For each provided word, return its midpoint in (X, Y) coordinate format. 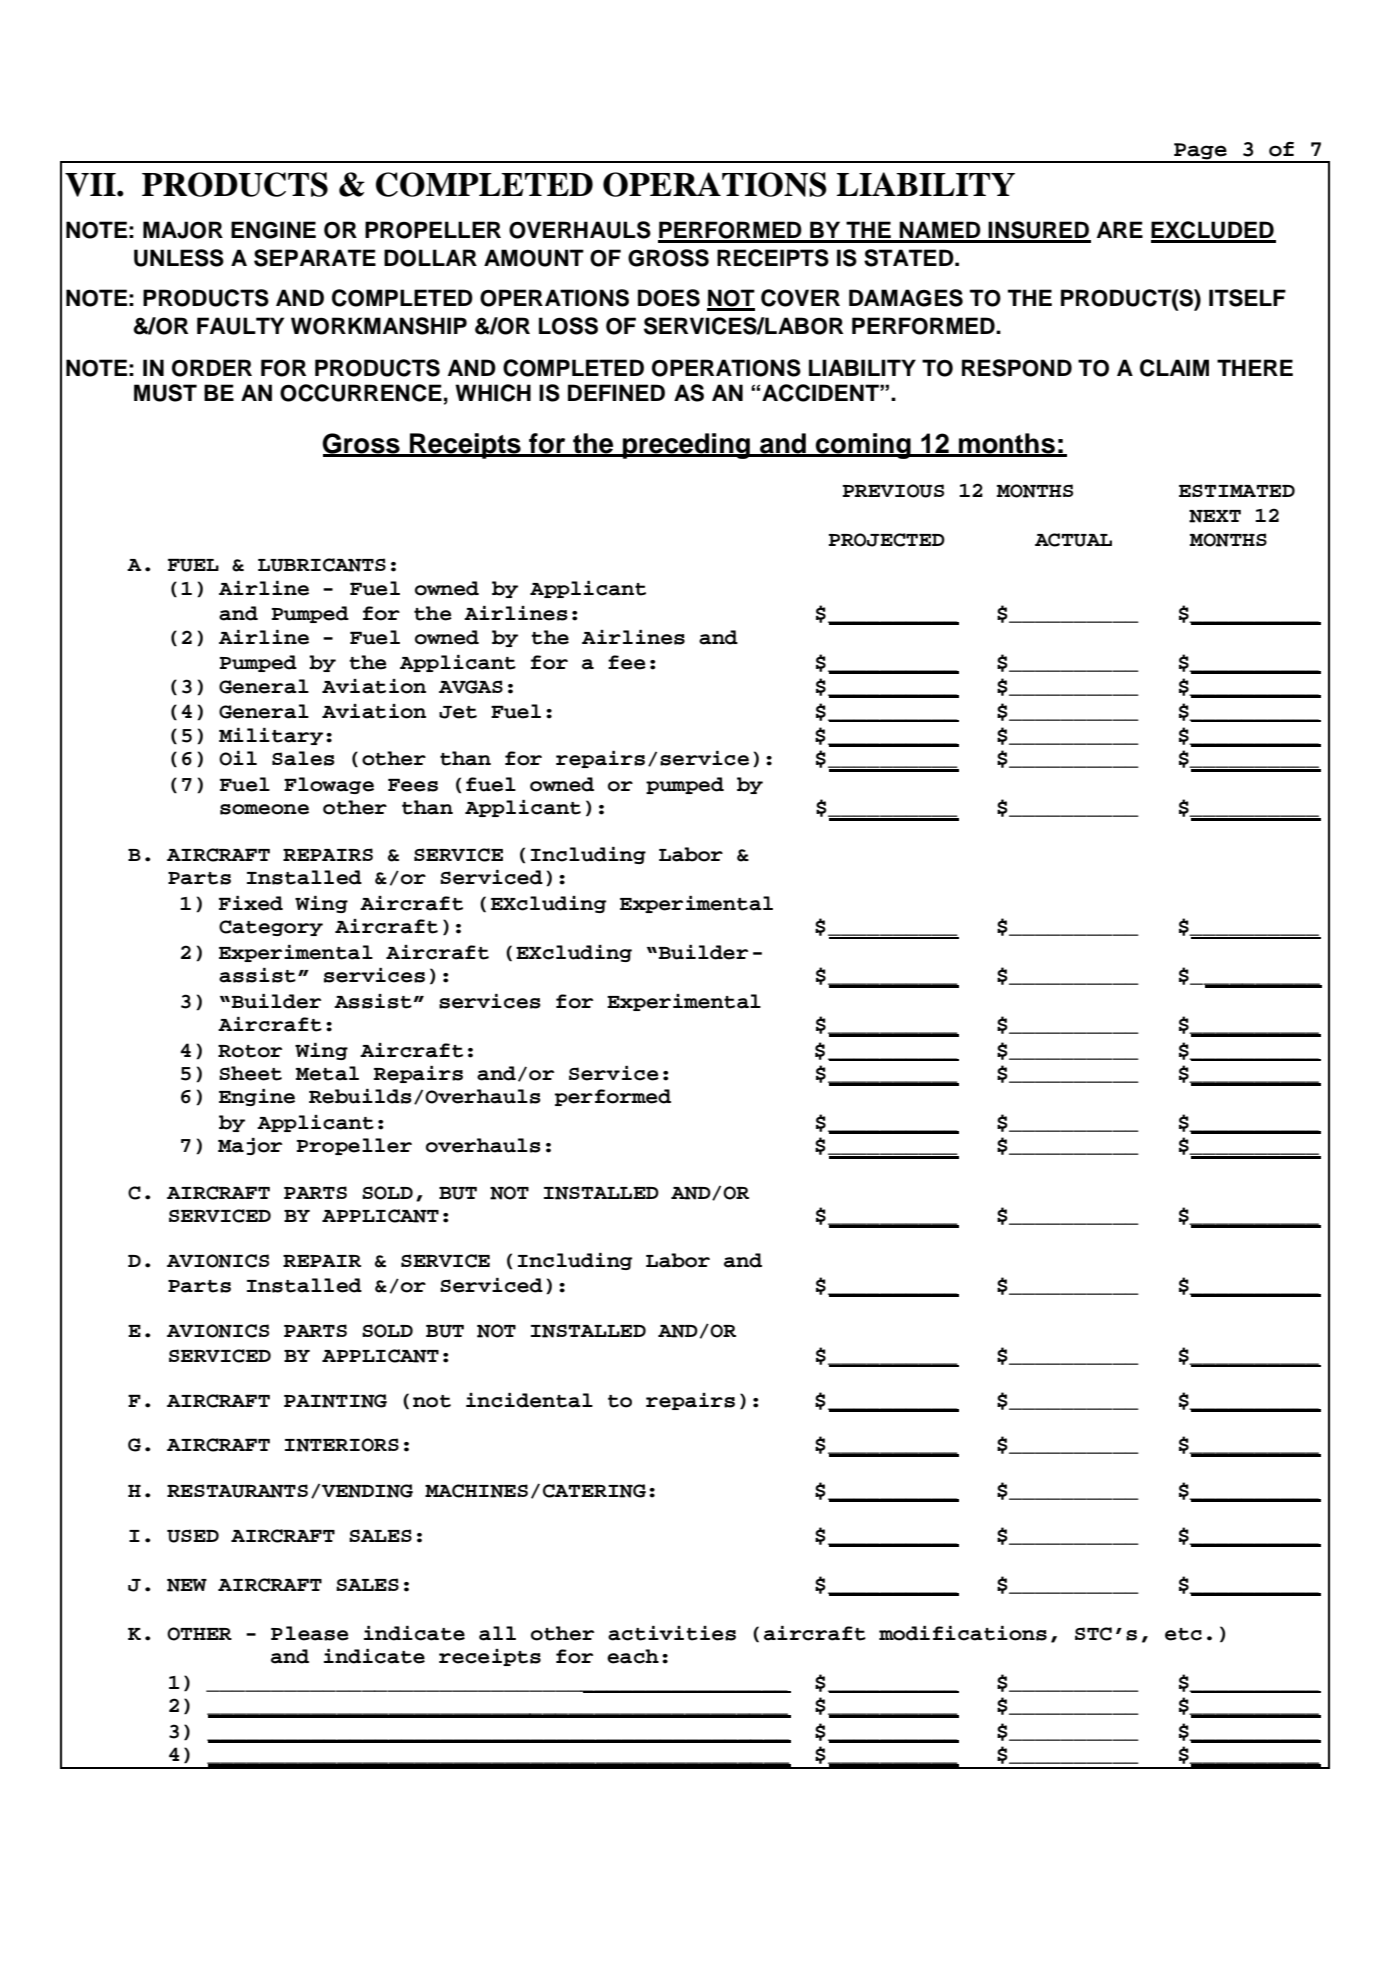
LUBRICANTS (322, 565)
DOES (669, 298)
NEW (187, 1585)
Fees (413, 785)
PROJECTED (887, 540)
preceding (686, 446)
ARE (1120, 229)
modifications (963, 1633)
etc (1183, 1634)
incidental (529, 1400)
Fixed (251, 903)
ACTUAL (1073, 540)
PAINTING (335, 1401)
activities (672, 1633)
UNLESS (179, 258)
